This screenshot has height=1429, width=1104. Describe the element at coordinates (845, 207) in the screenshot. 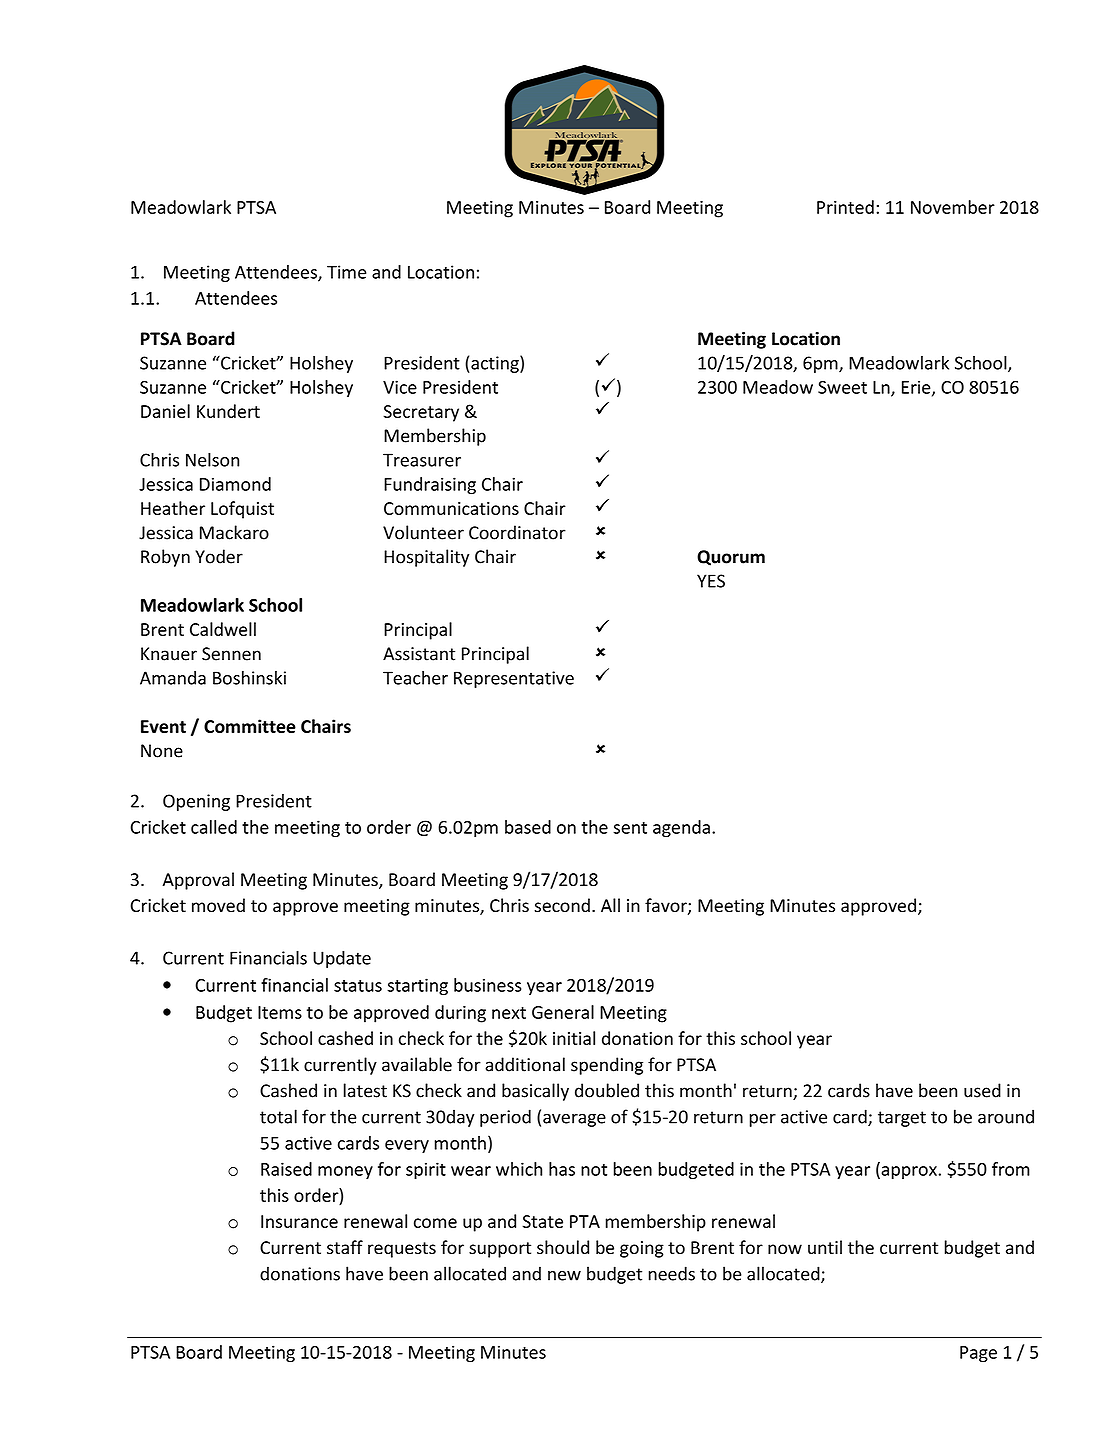

I see `Printed` at that location.
